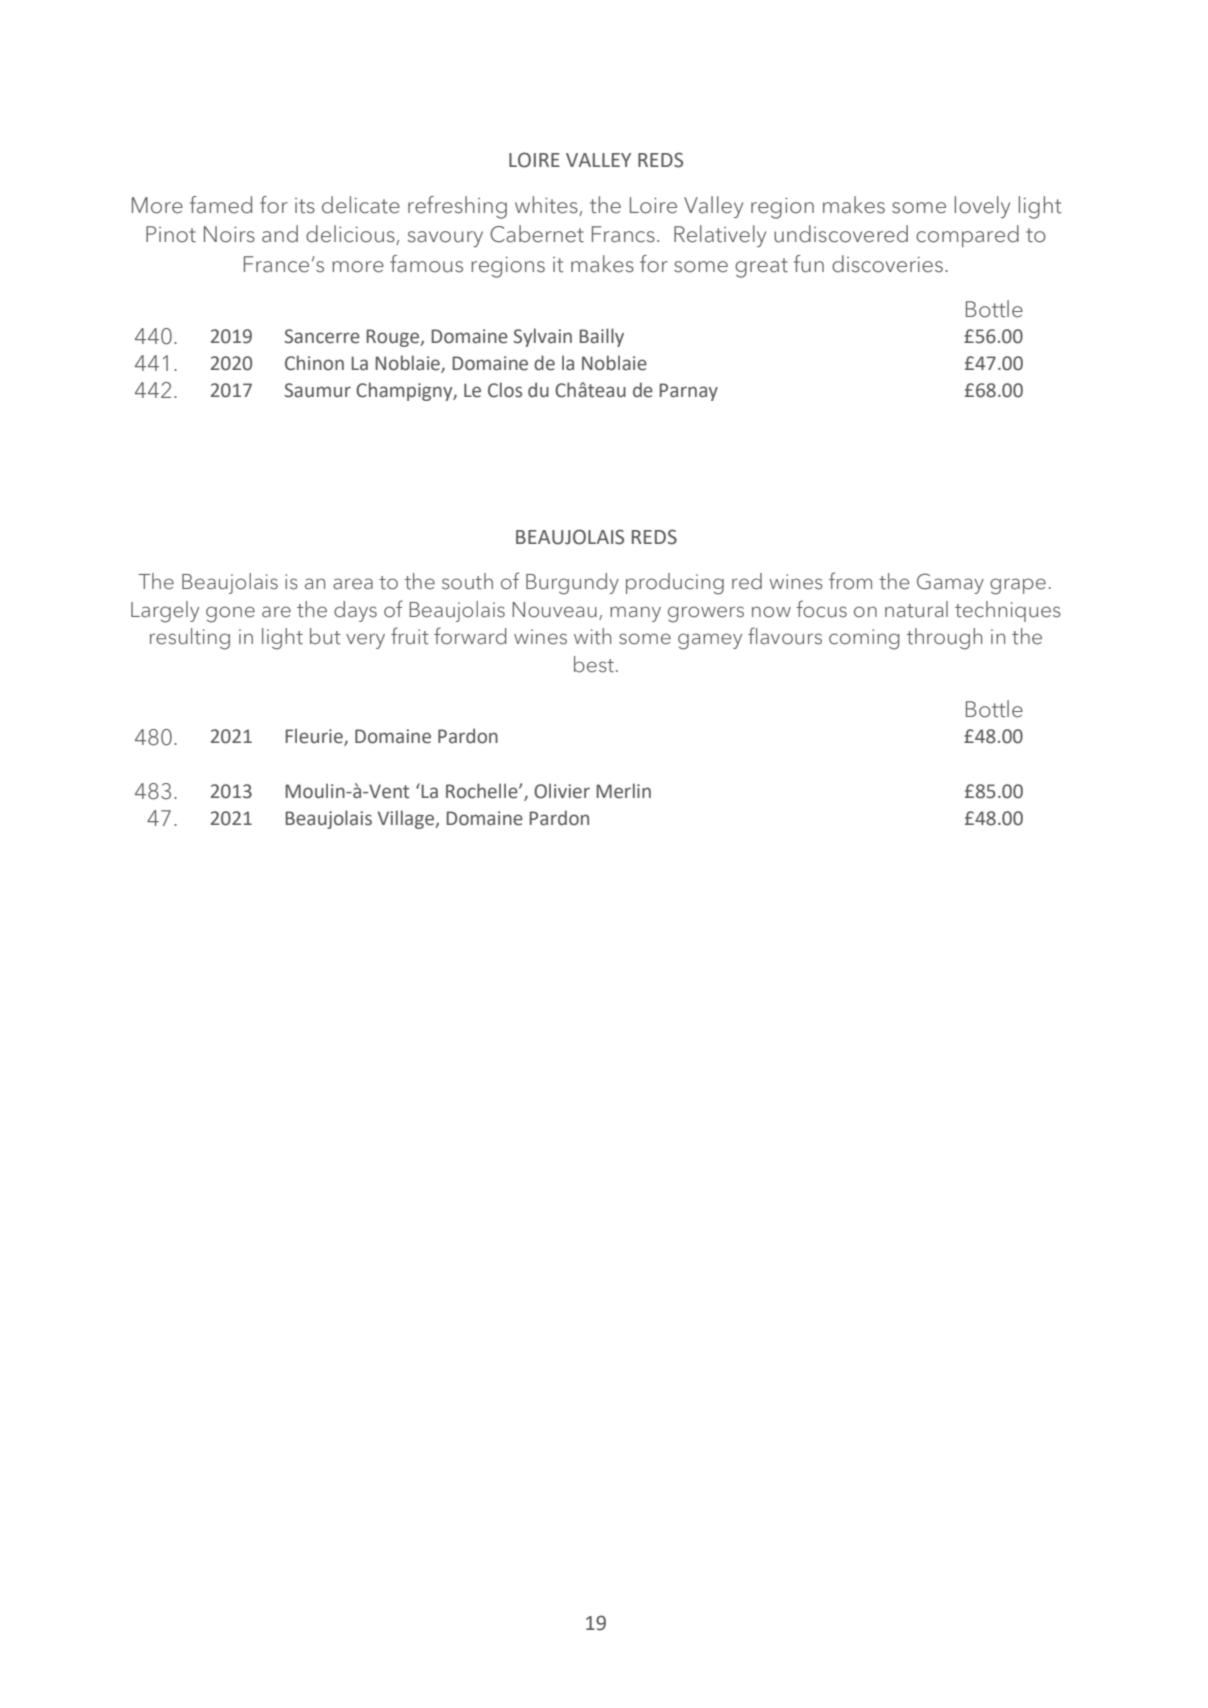 This image has width=1208, height=1708. I want to click on Village, so click(407, 819).
